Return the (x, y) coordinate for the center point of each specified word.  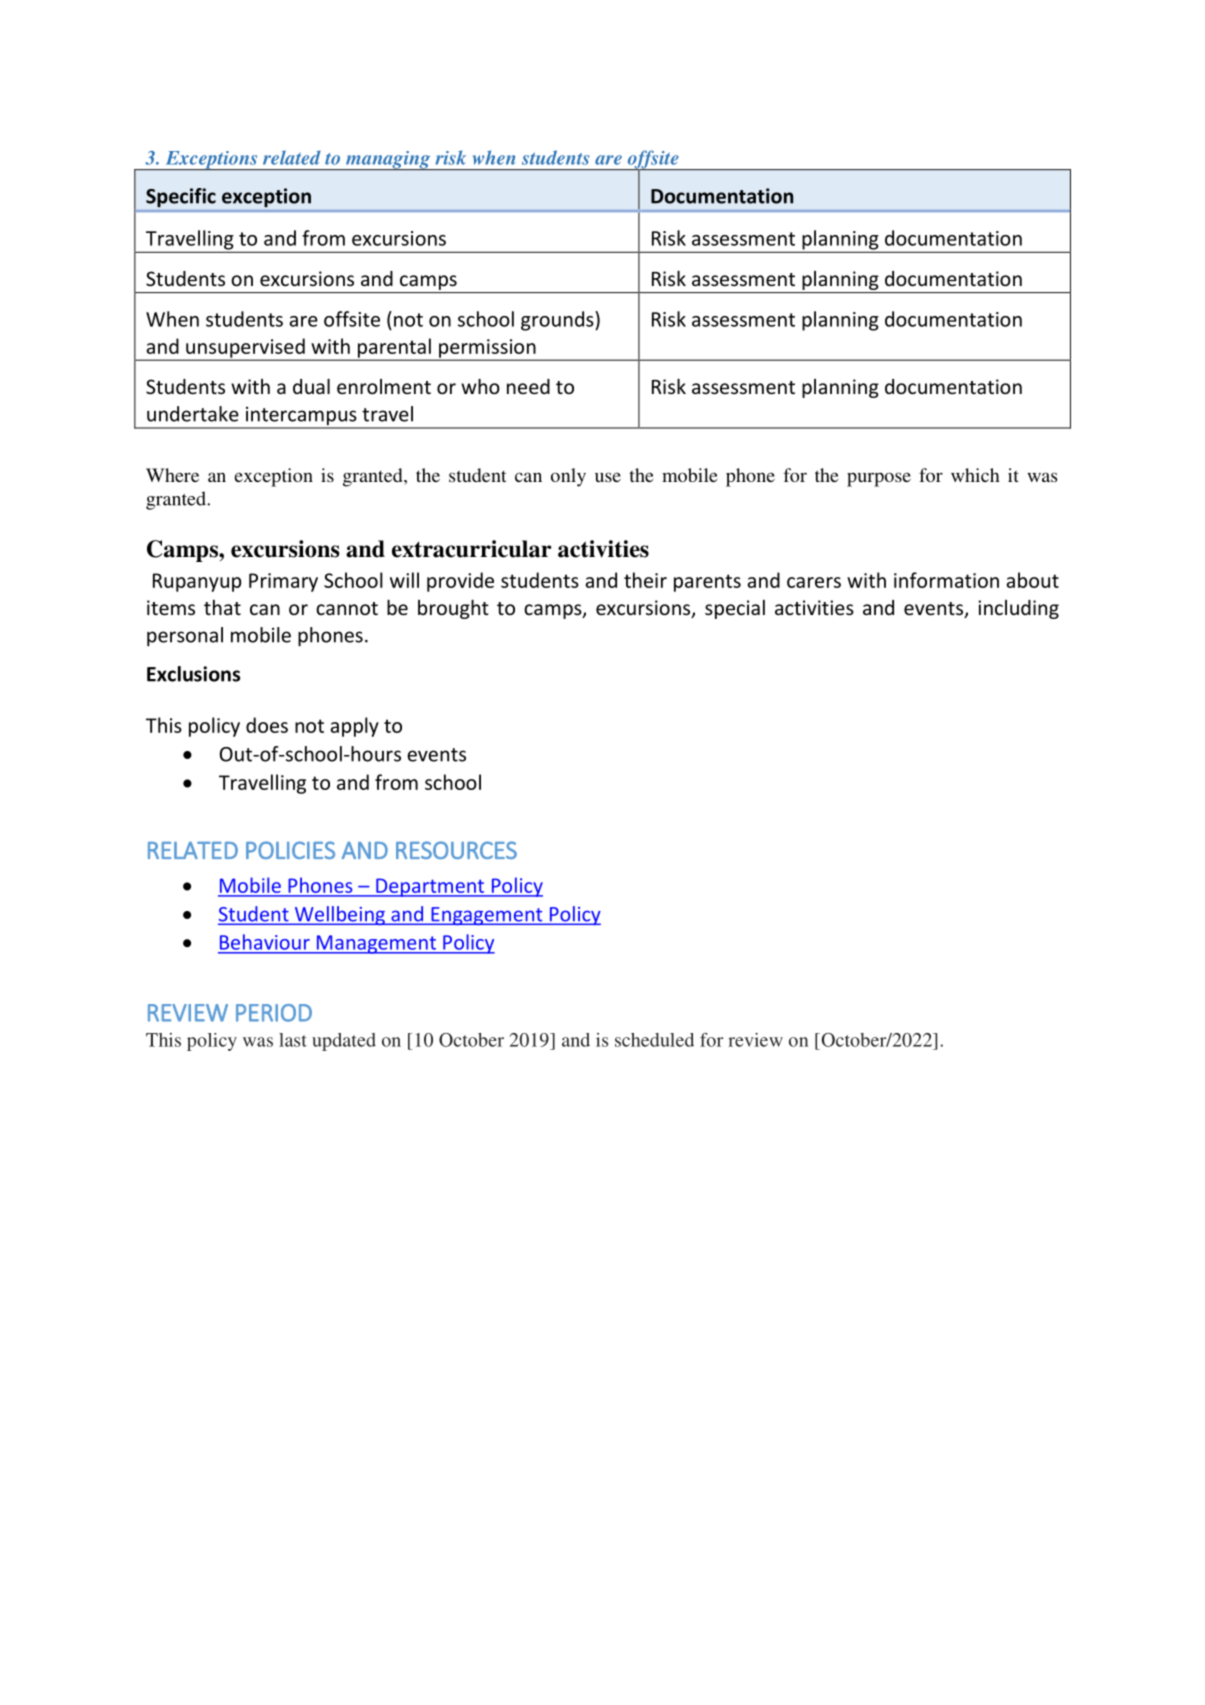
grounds (558, 321)
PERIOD (274, 1013)
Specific (181, 197)
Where (172, 475)
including (1018, 609)
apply (354, 727)
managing (388, 160)
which (975, 475)
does (267, 725)
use (608, 477)
